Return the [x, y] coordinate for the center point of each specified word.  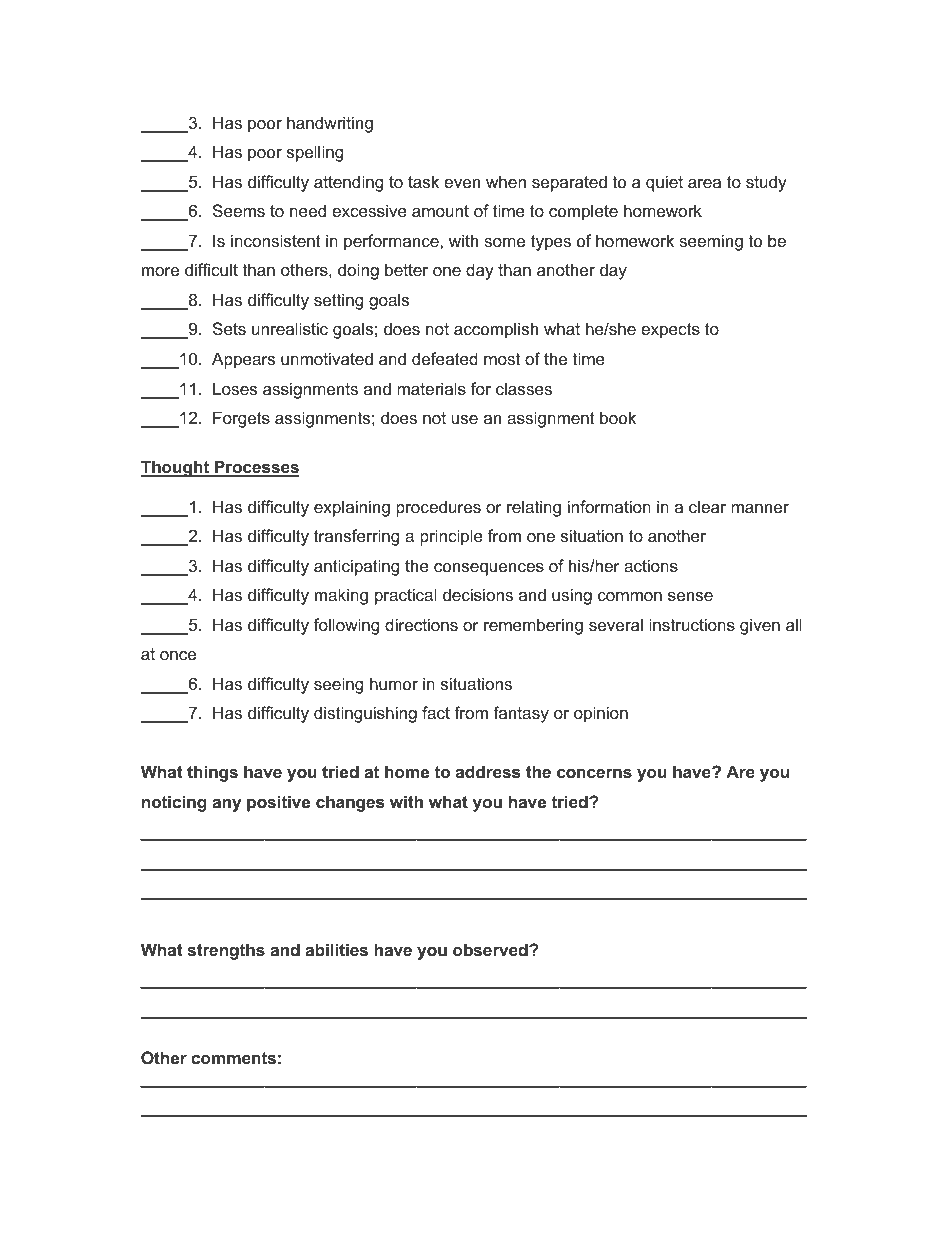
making [341, 596]
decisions [478, 594]
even [462, 183]
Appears [243, 360]
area [704, 183]
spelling [315, 153]
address [488, 771]
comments [233, 1058]
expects [670, 331]
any [226, 805]
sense [690, 596]
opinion [601, 714]
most [502, 359]
